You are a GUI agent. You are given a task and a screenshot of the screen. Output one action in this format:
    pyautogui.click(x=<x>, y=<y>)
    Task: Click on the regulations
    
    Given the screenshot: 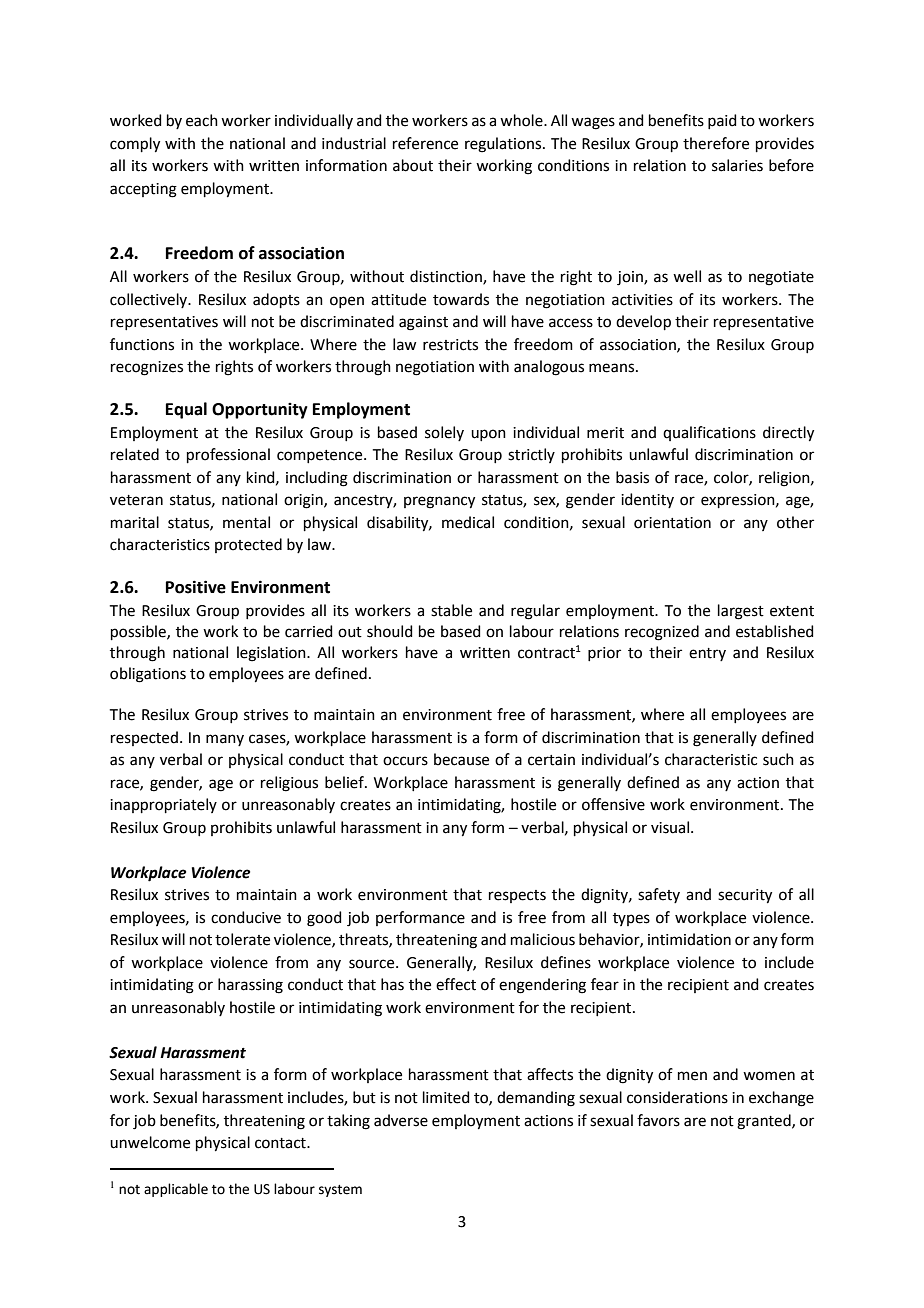 What is the action you would take?
    pyautogui.click(x=504, y=145)
